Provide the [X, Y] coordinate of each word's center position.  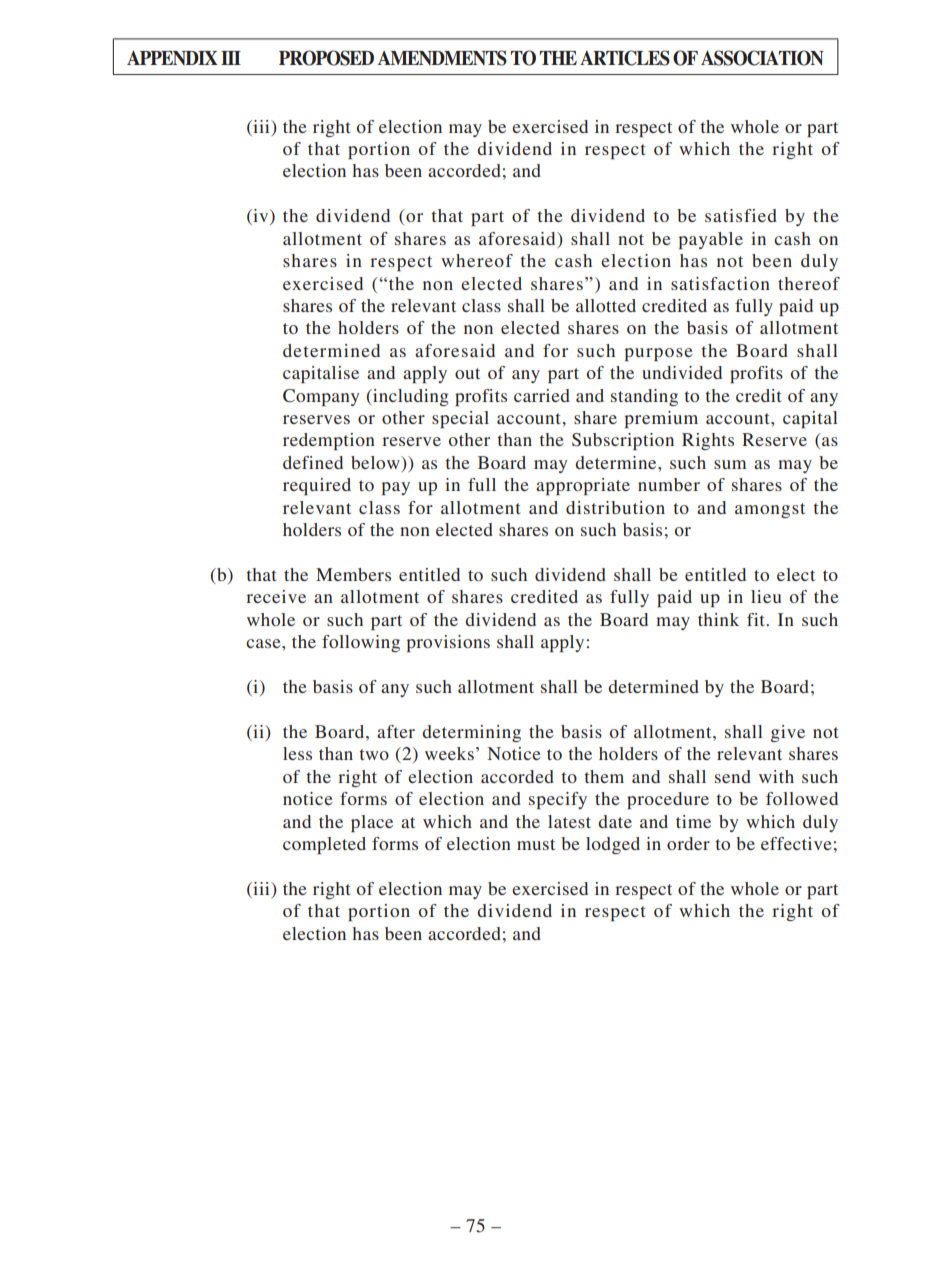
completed [324, 845]
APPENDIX [172, 57]
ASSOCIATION [762, 58]
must [536, 844]
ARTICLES [625, 58]
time [693, 821]
